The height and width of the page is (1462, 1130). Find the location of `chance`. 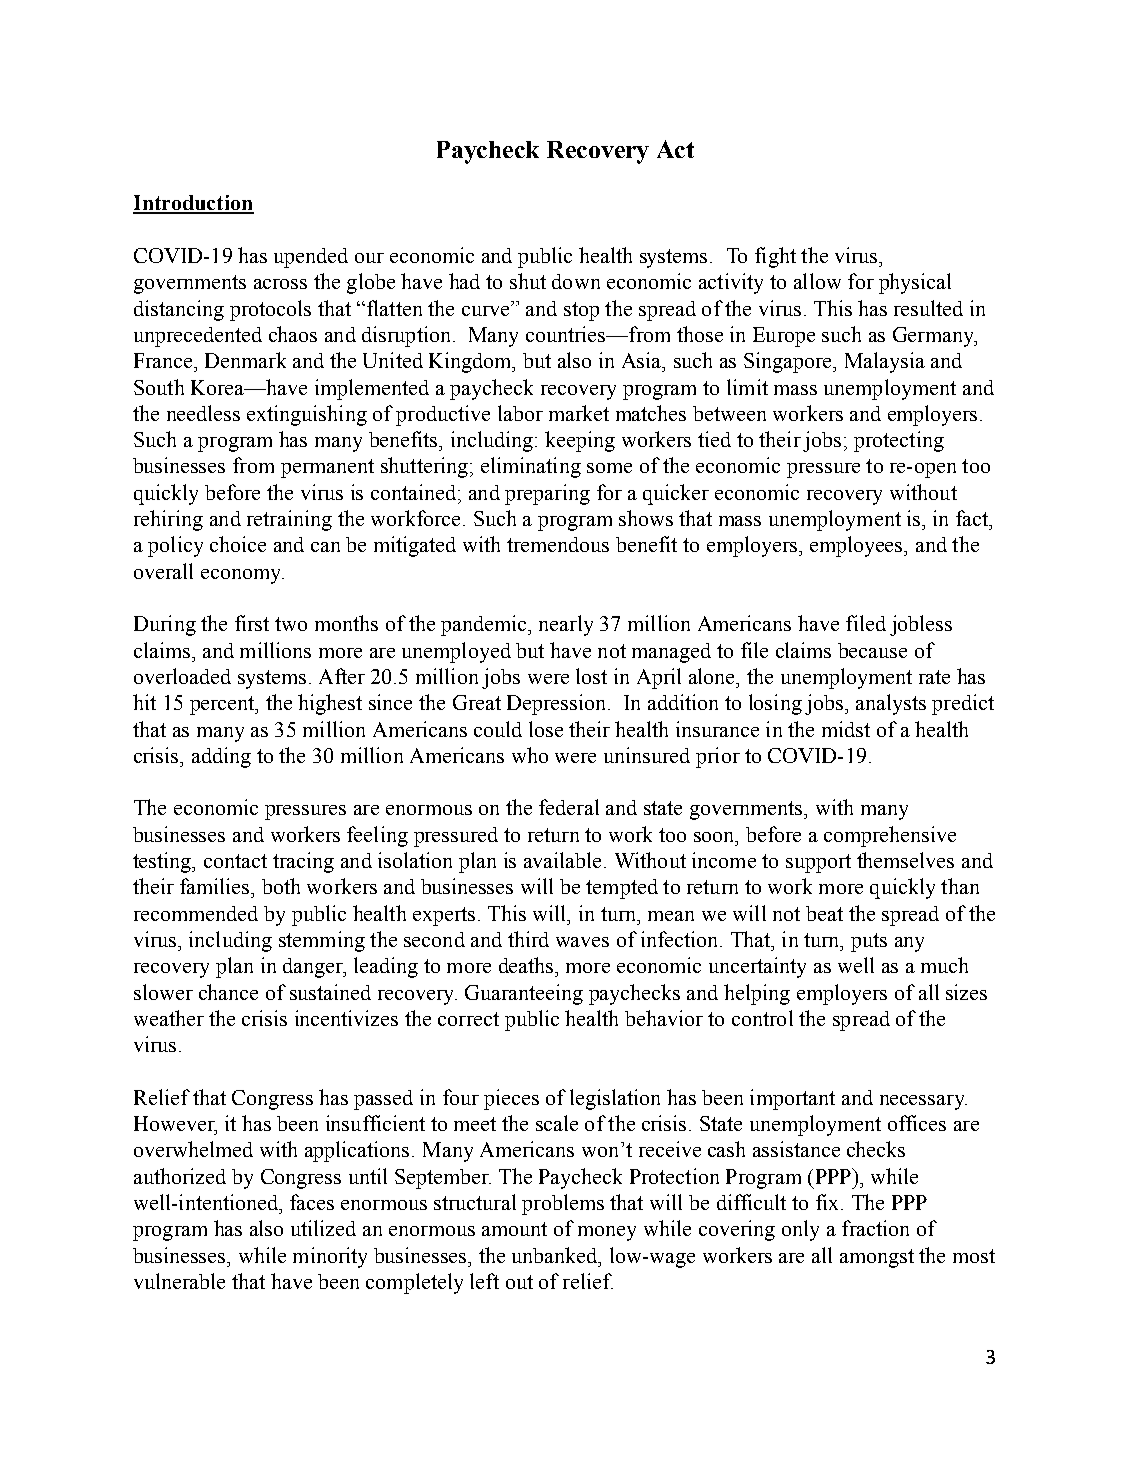

chance is located at coordinates (228, 992).
